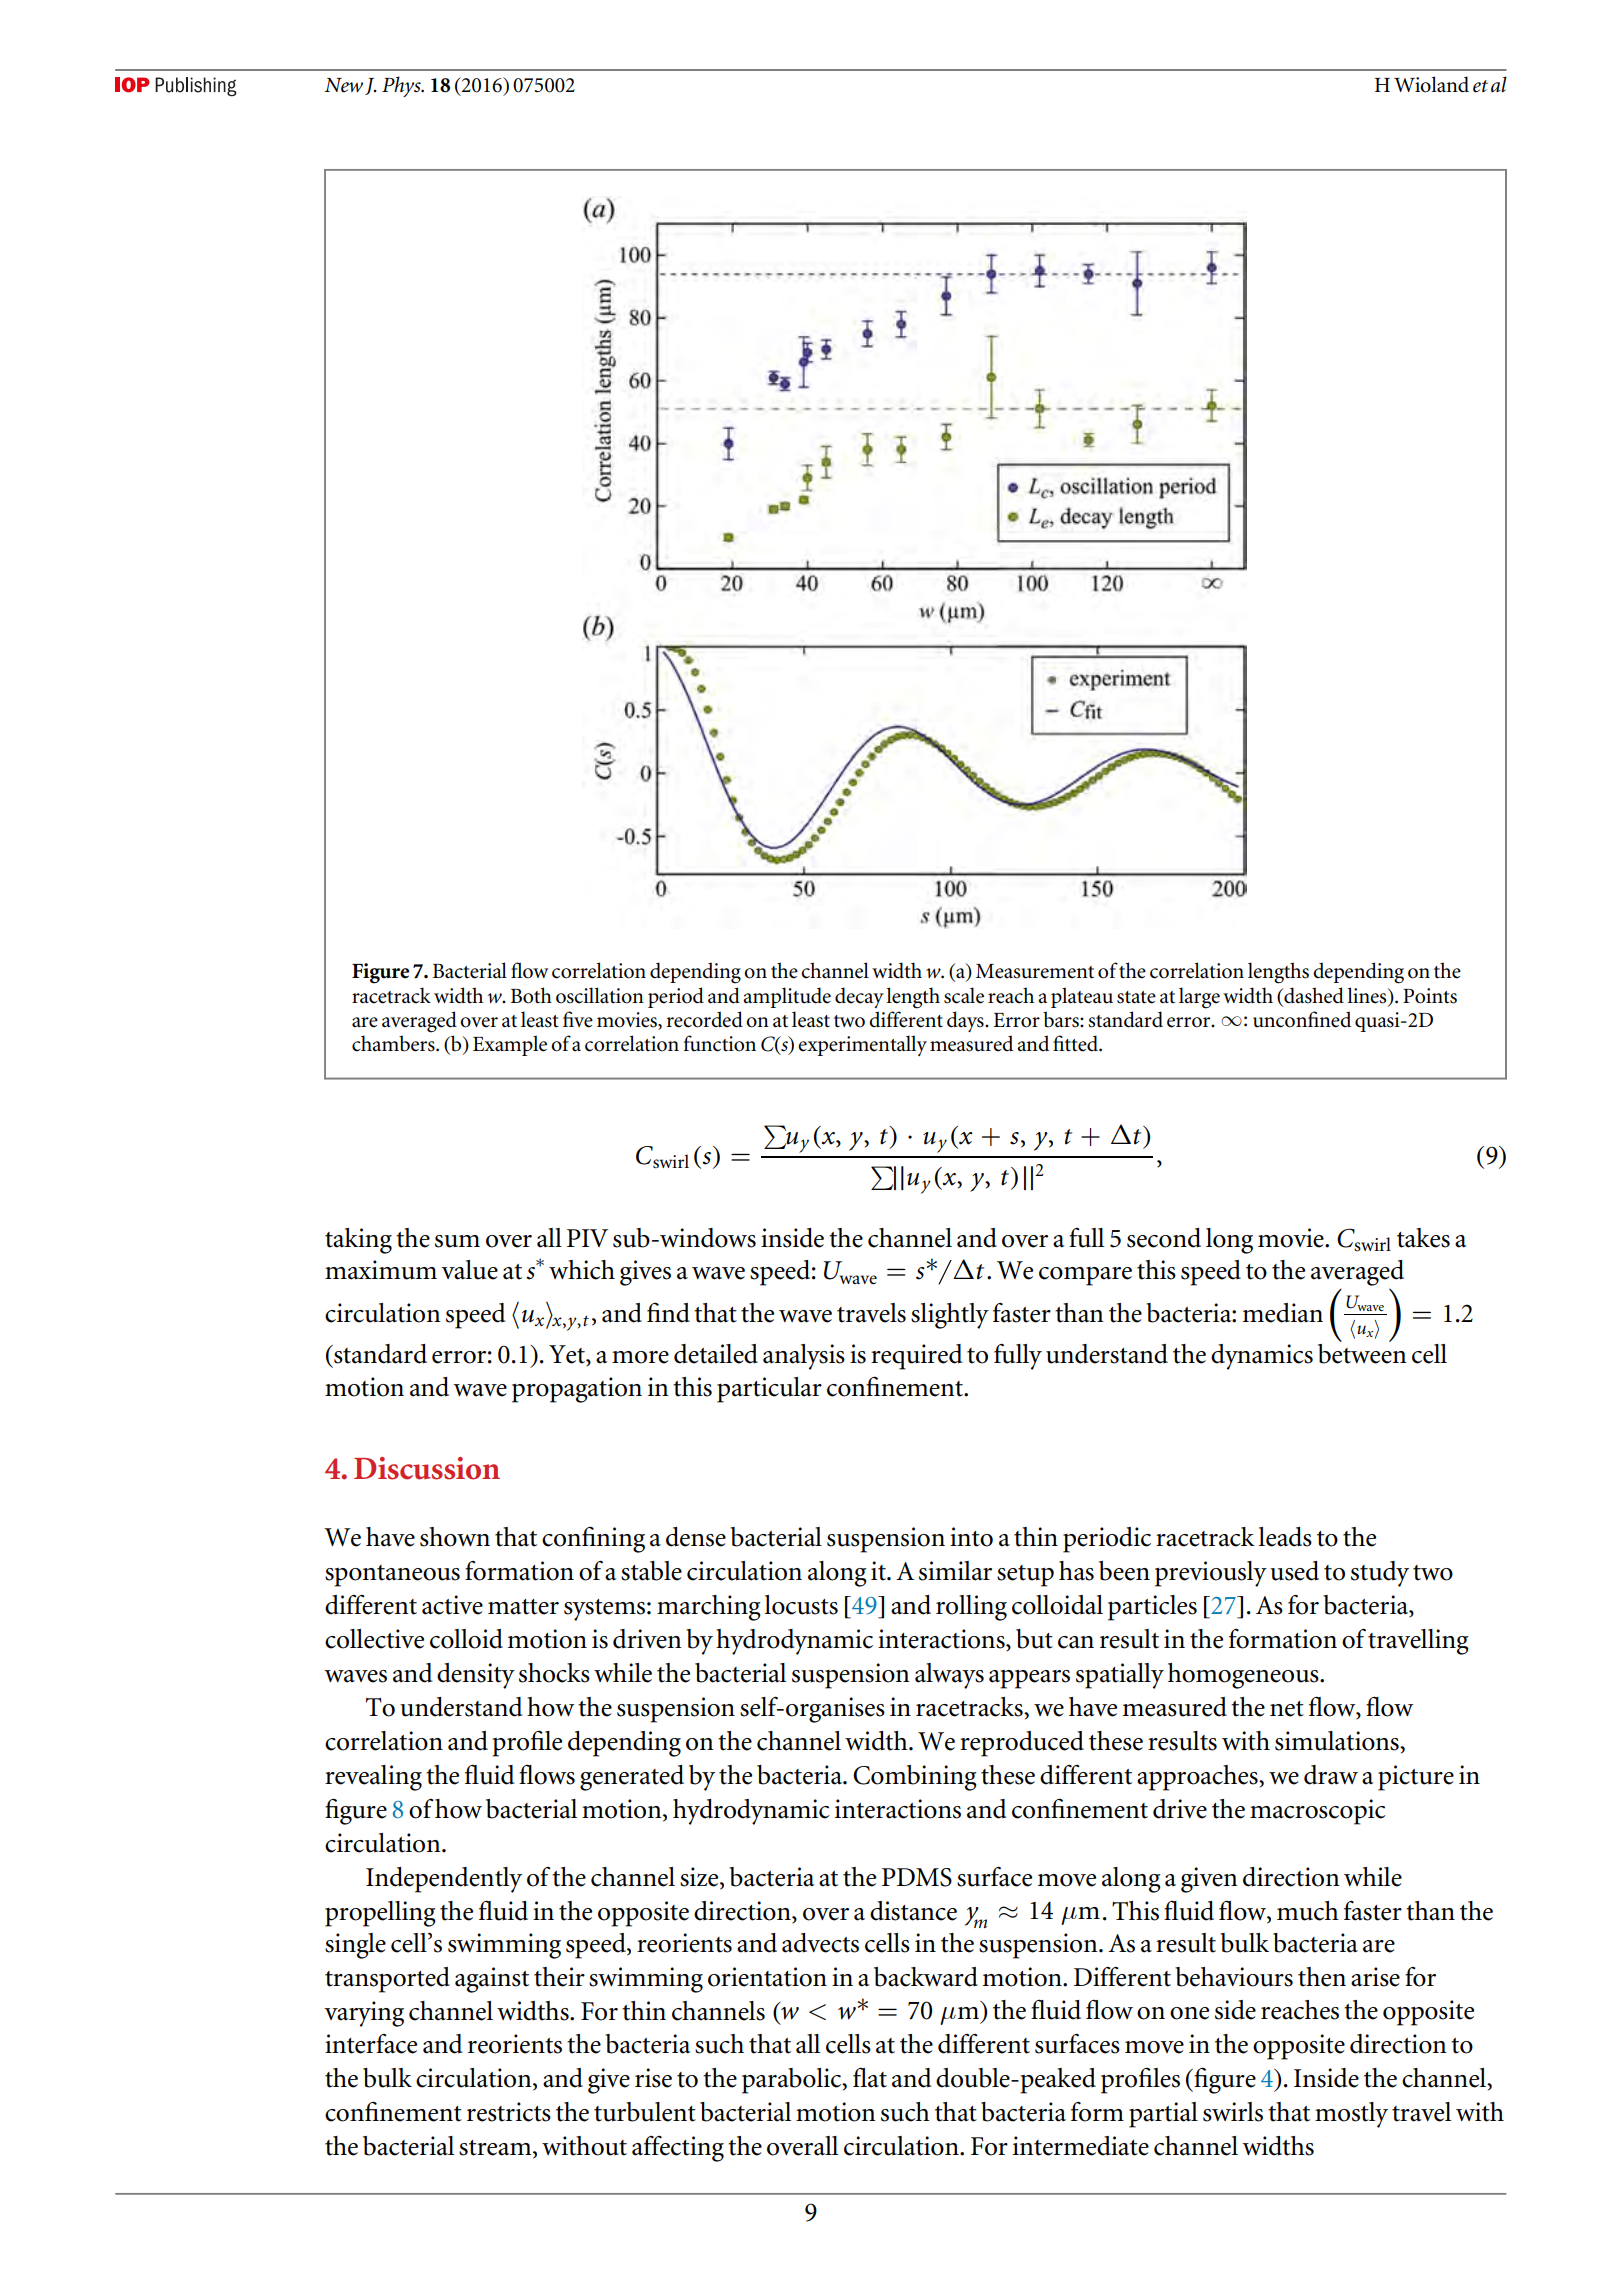  Describe the element at coordinates (531, 995) in the screenshot. I see `Both` at that location.
